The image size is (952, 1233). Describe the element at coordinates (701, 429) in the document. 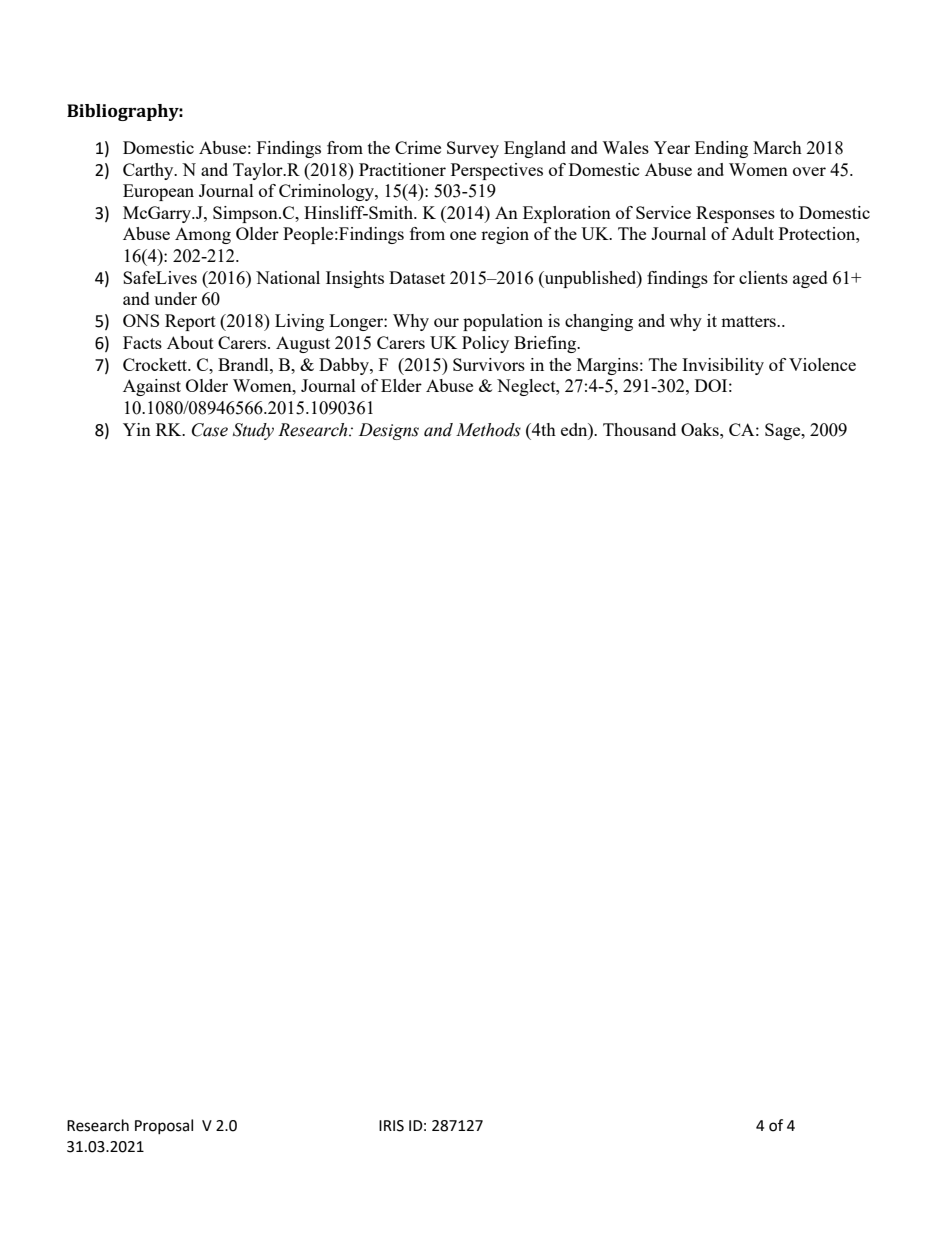

I see `Oaks` at that location.
